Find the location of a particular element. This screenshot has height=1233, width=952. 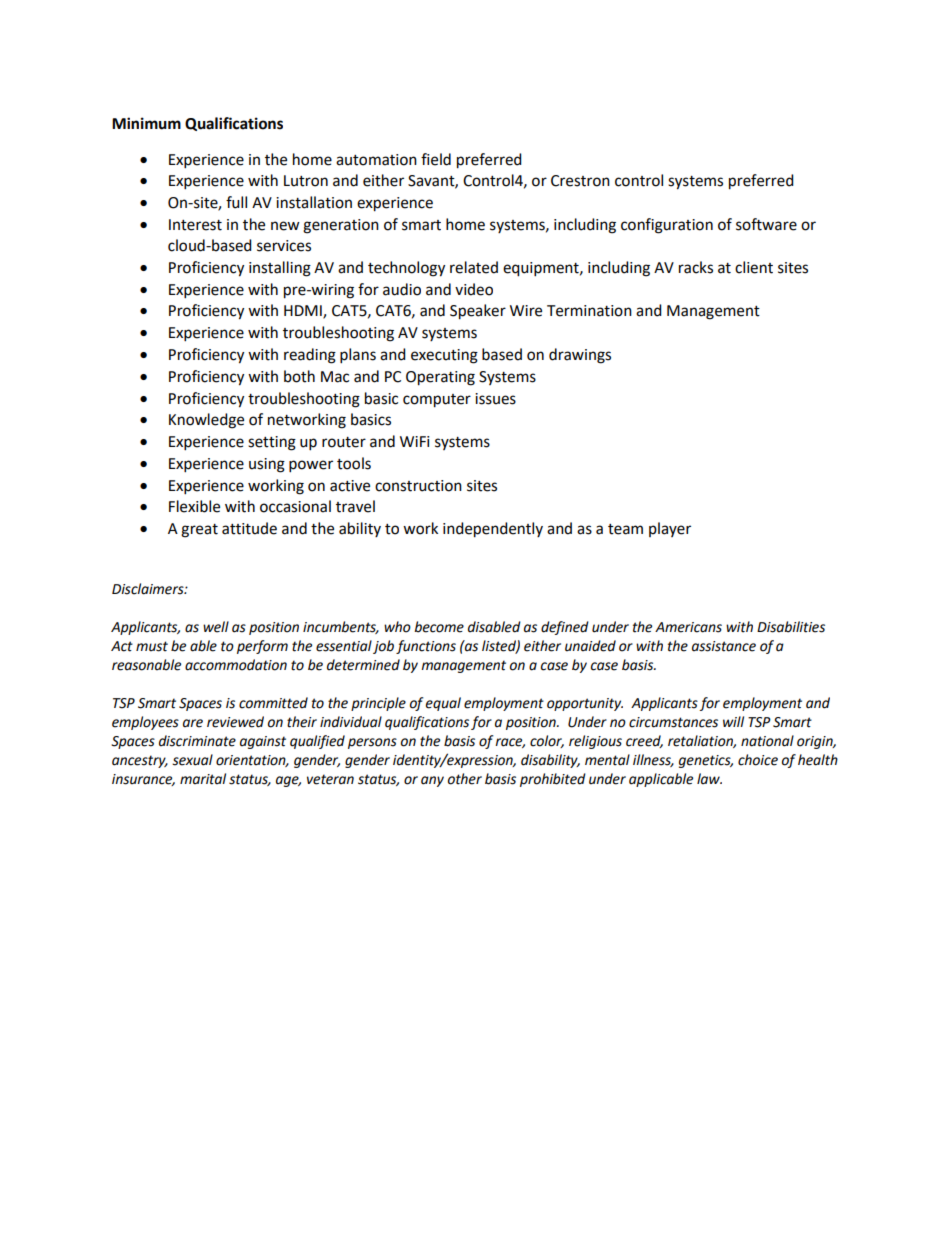

using is located at coordinates (267, 465).
